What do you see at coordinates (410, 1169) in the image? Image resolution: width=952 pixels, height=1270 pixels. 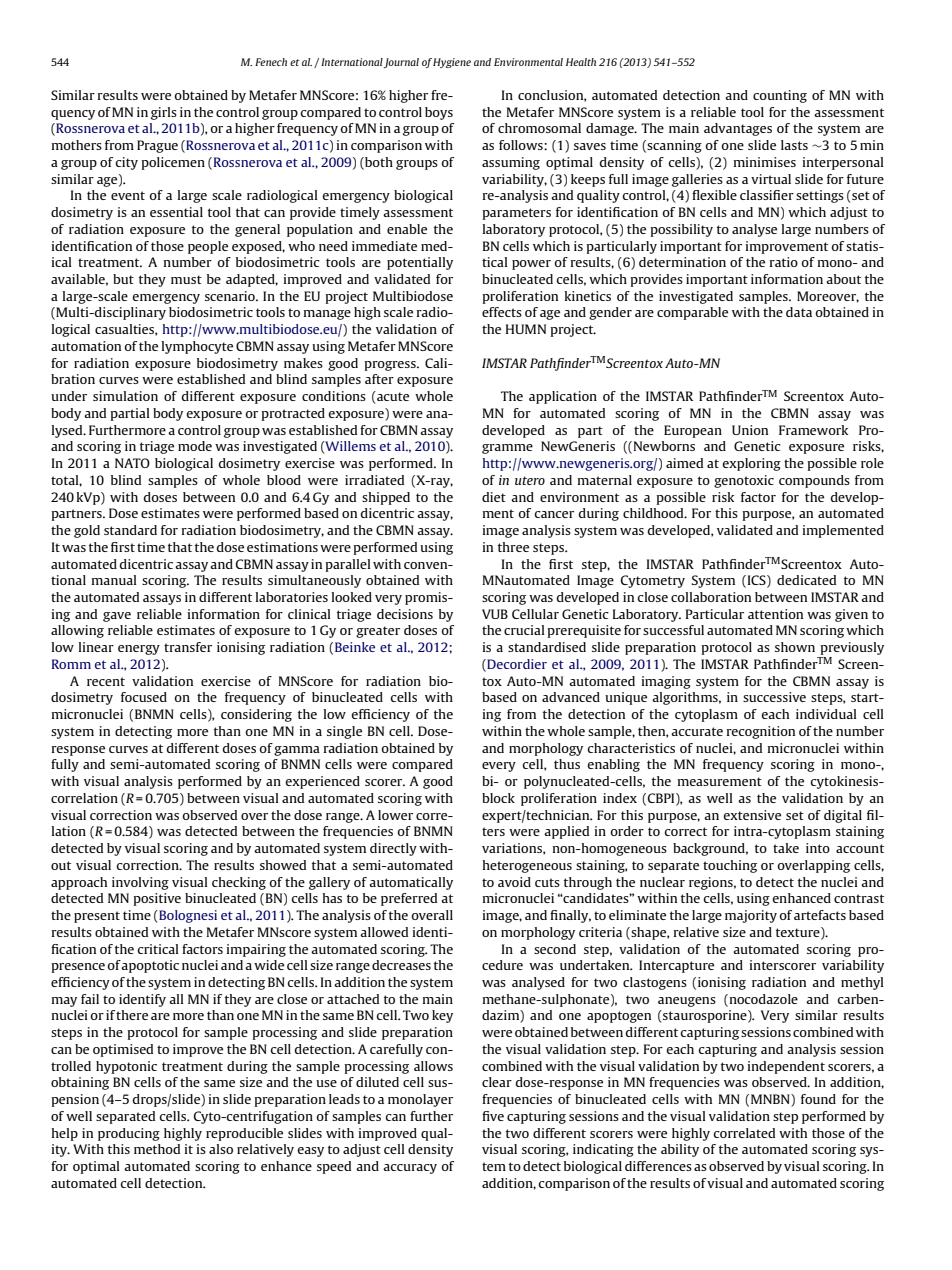 I see `accuracy` at bounding box center [410, 1169].
